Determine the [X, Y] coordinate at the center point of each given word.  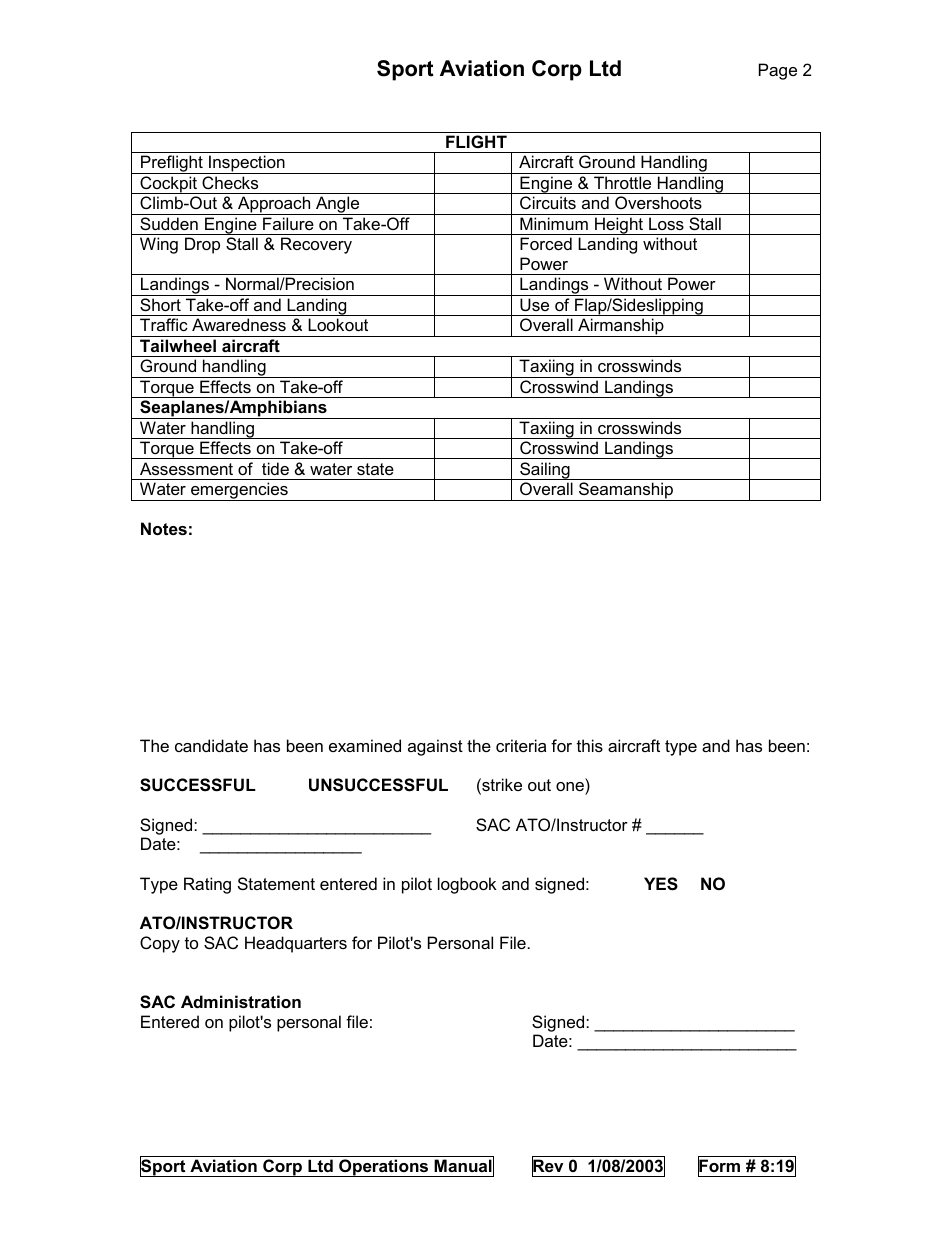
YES [661, 884]
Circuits [548, 202]
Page [778, 71]
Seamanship [626, 491]
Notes [164, 528]
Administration [241, 1001]
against [435, 747]
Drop [202, 245]
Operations [384, 1168]
